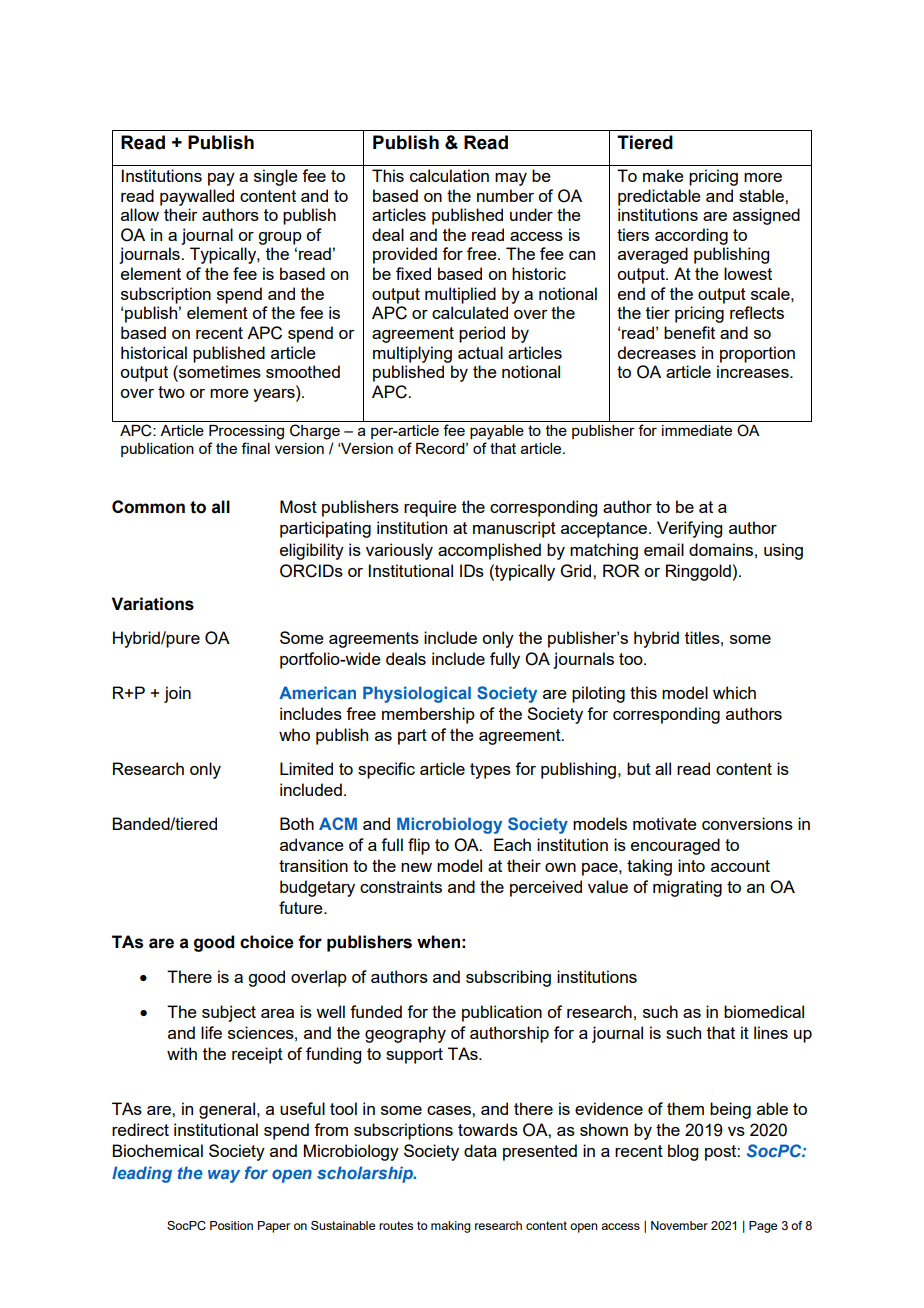  What do you see at coordinates (691, 236) in the page?
I see `according` at bounding box center [691, 236].
